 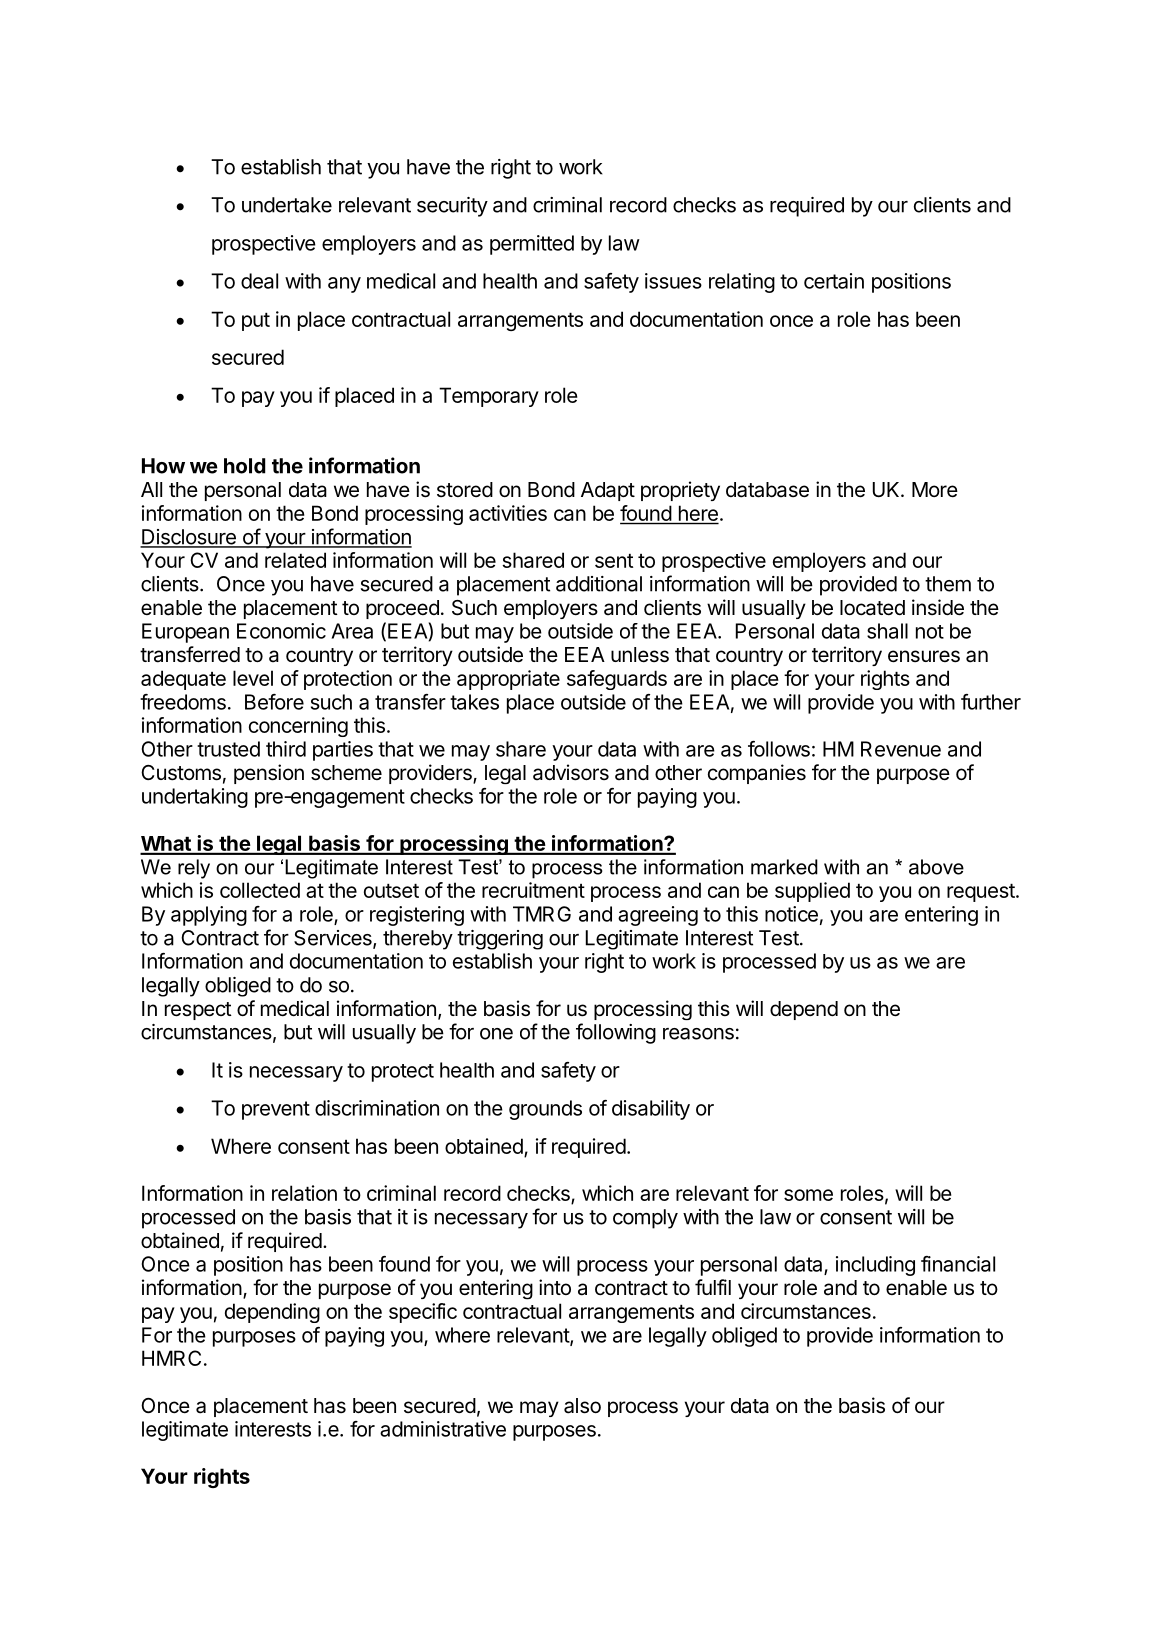 I want to click on More, so click(x=935, y=490).
